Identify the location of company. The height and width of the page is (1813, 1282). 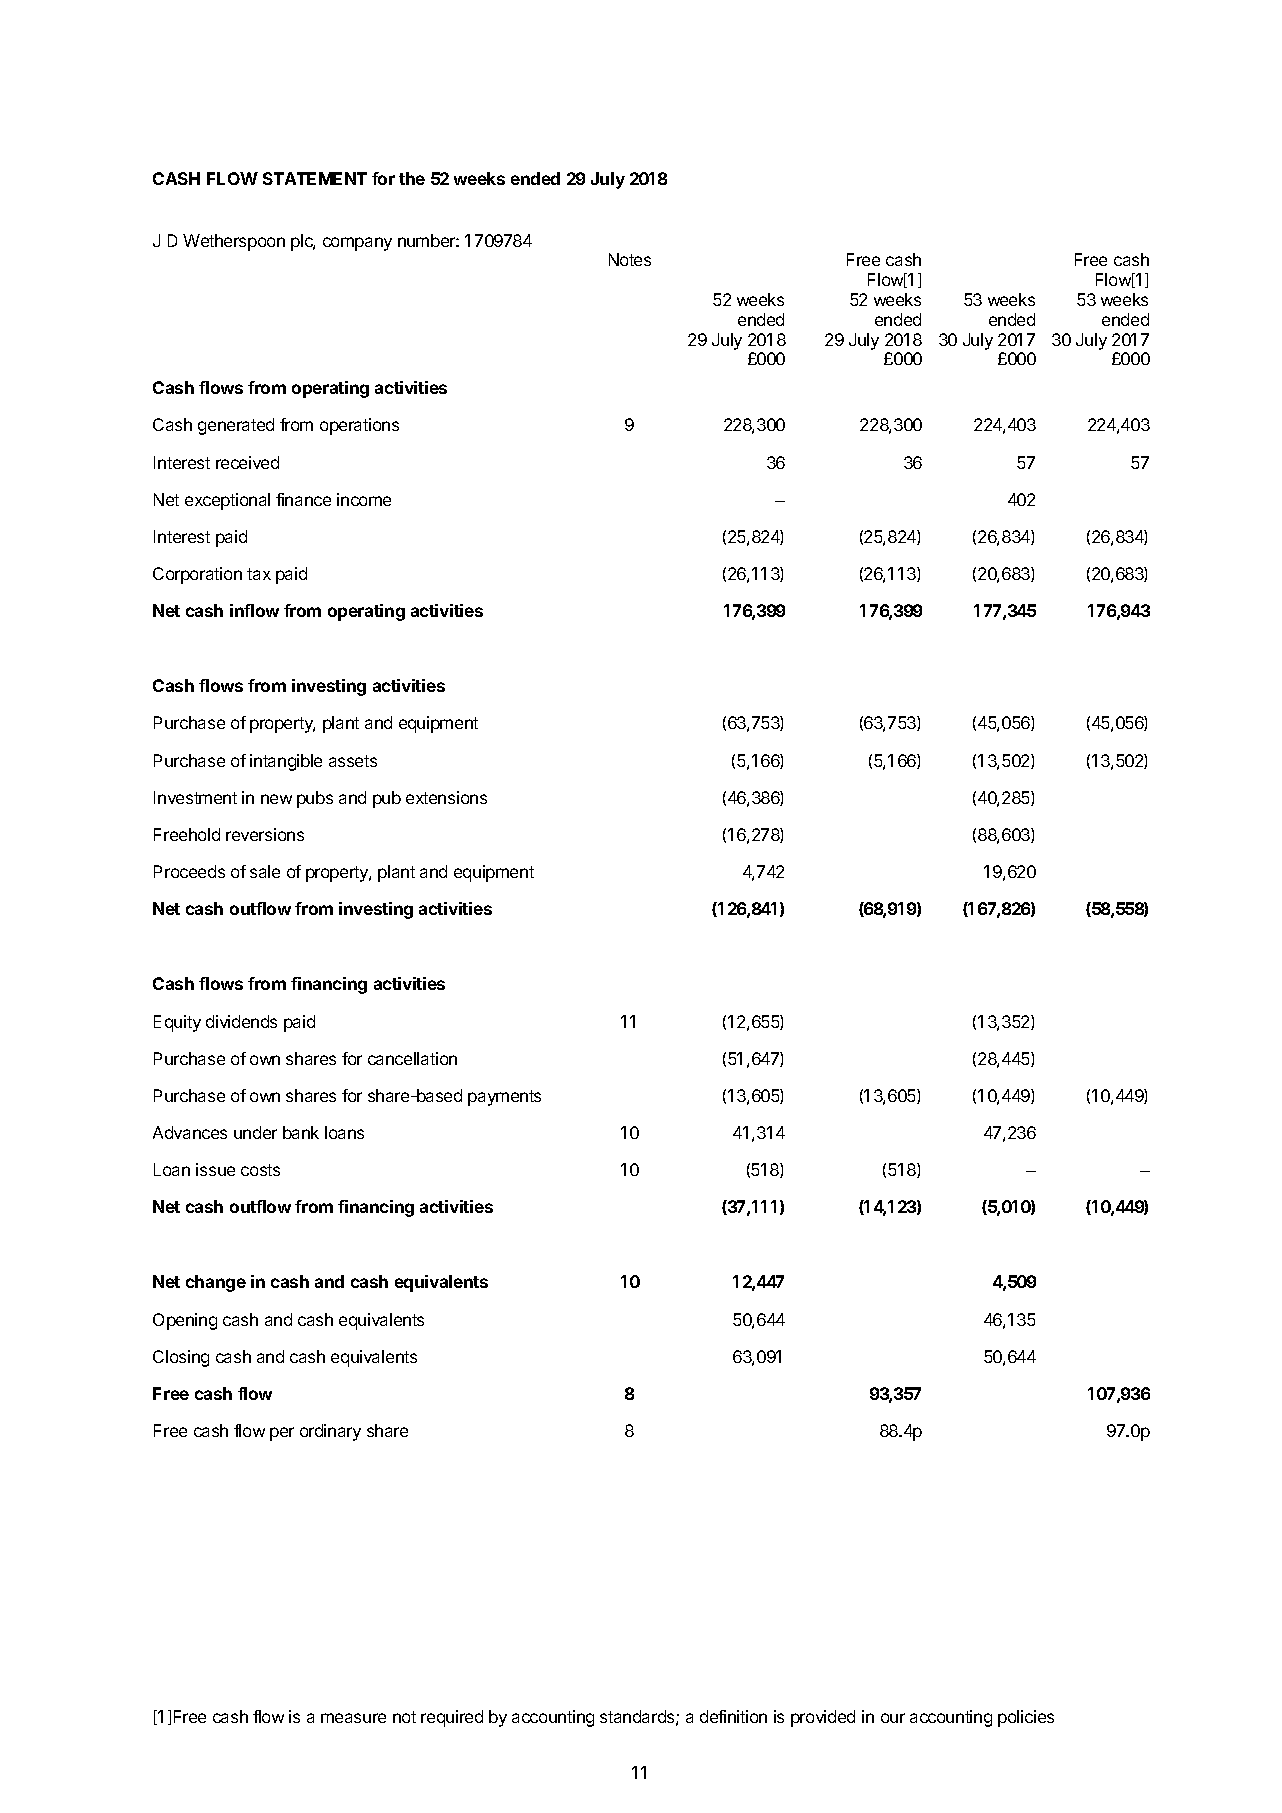
(357, 244).
